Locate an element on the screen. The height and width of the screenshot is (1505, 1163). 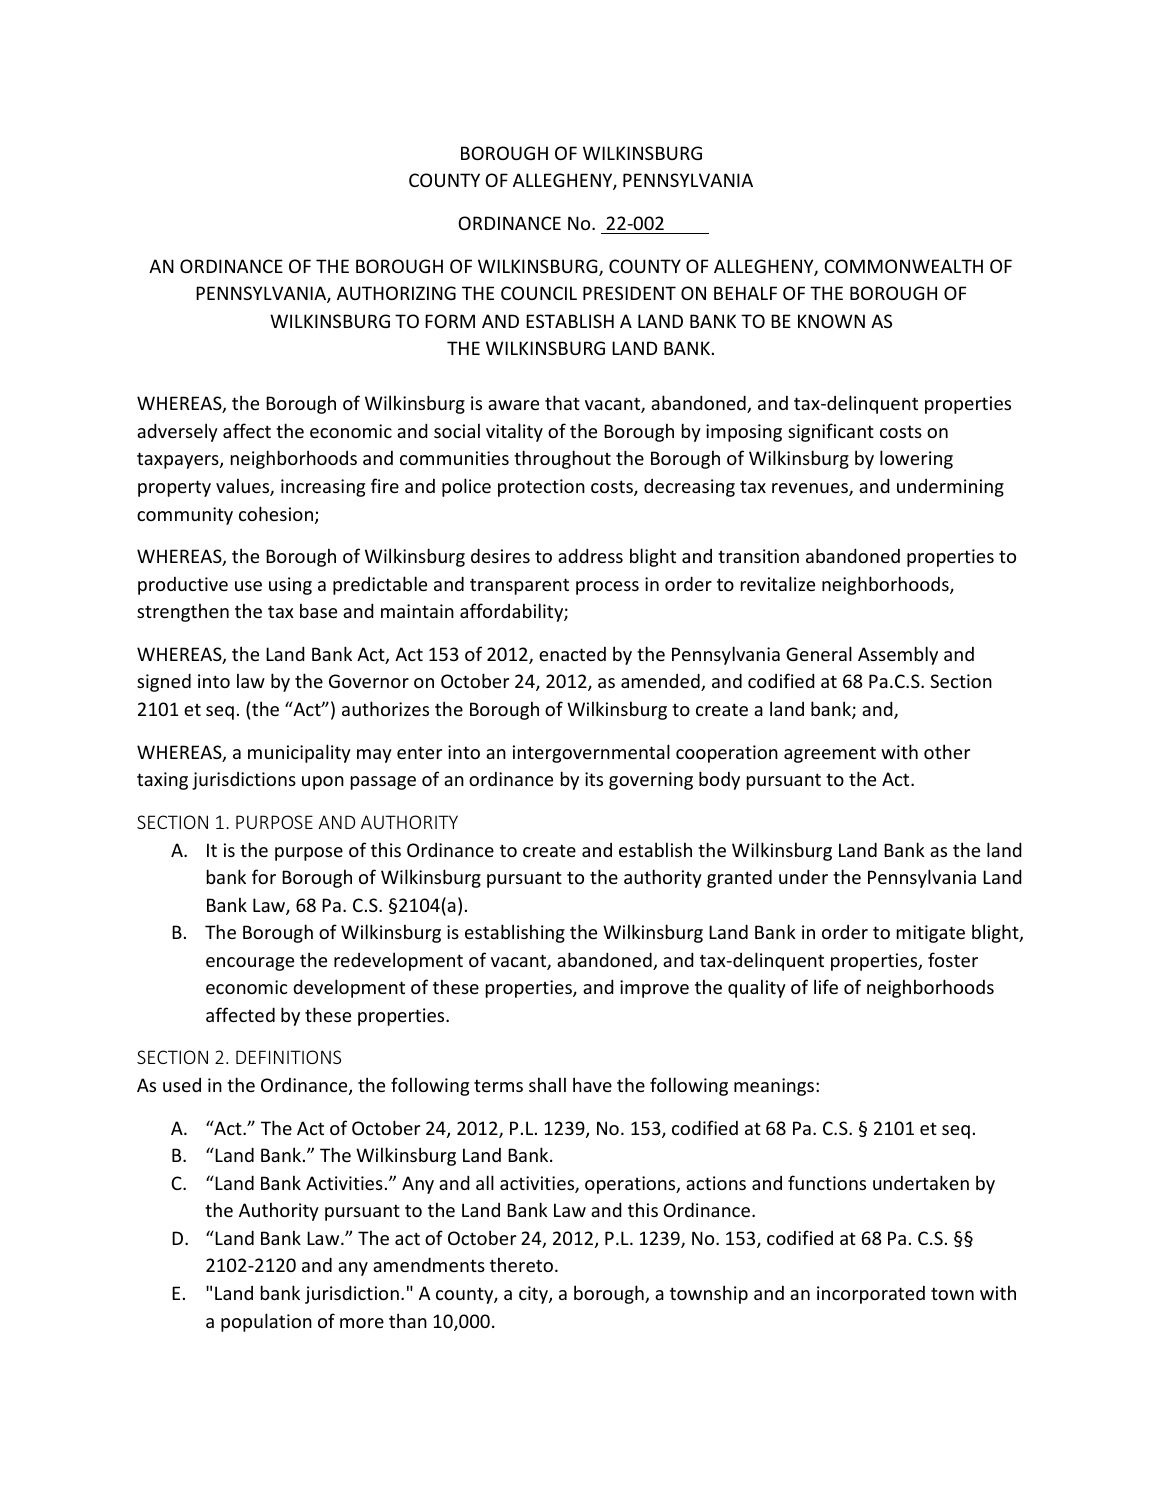
base is located at coordinates (318, 610).
